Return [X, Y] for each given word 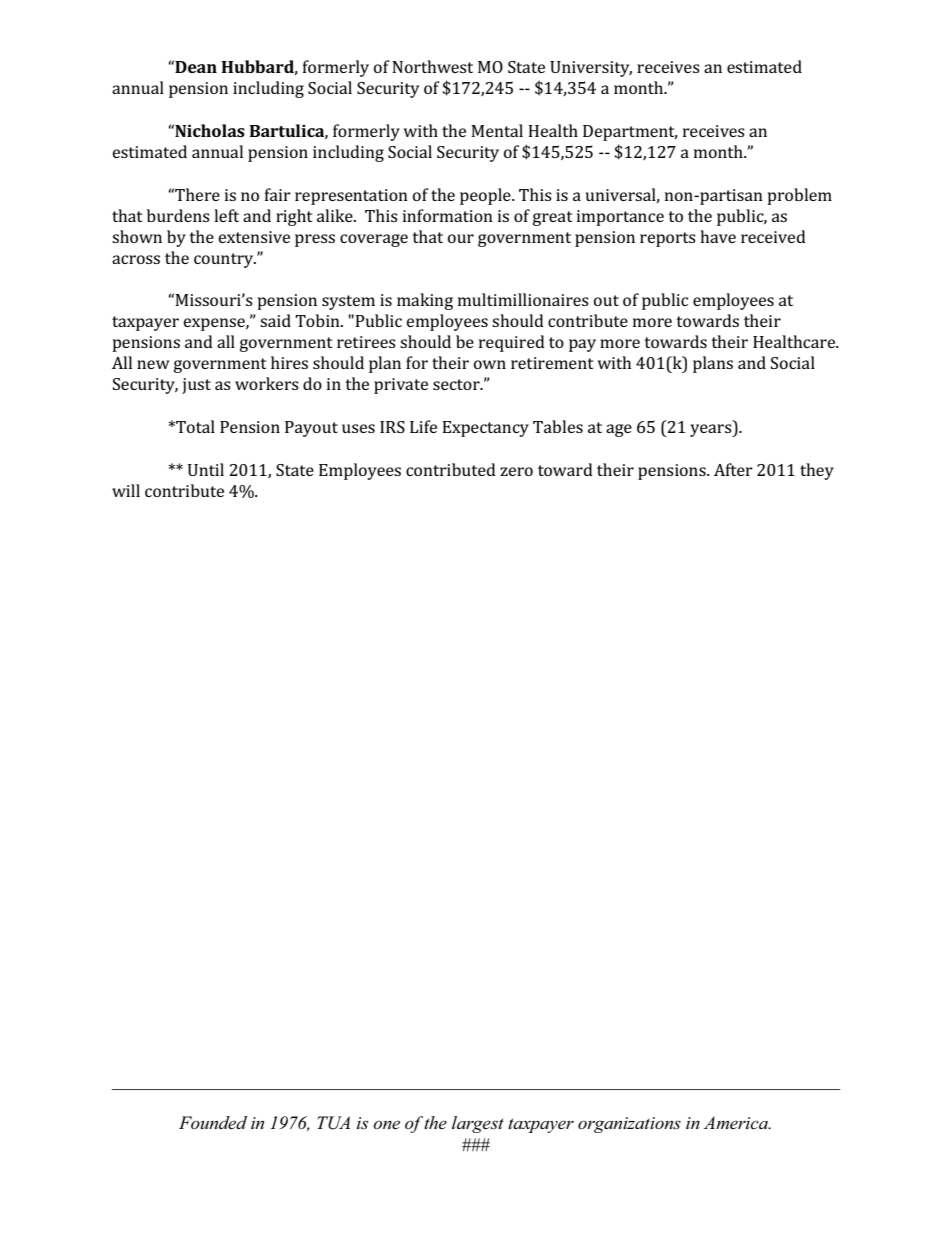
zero [516, 471]
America [737, 1122]
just [196, 386]
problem [800, 196]
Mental [497, 130]
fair [278, 194]
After [733, 469]
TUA [333, 1123]
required [512, 343]
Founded [213, 1122]
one [386, 1124]
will [126, 490]
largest [478, 1124]
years [712, 430]
